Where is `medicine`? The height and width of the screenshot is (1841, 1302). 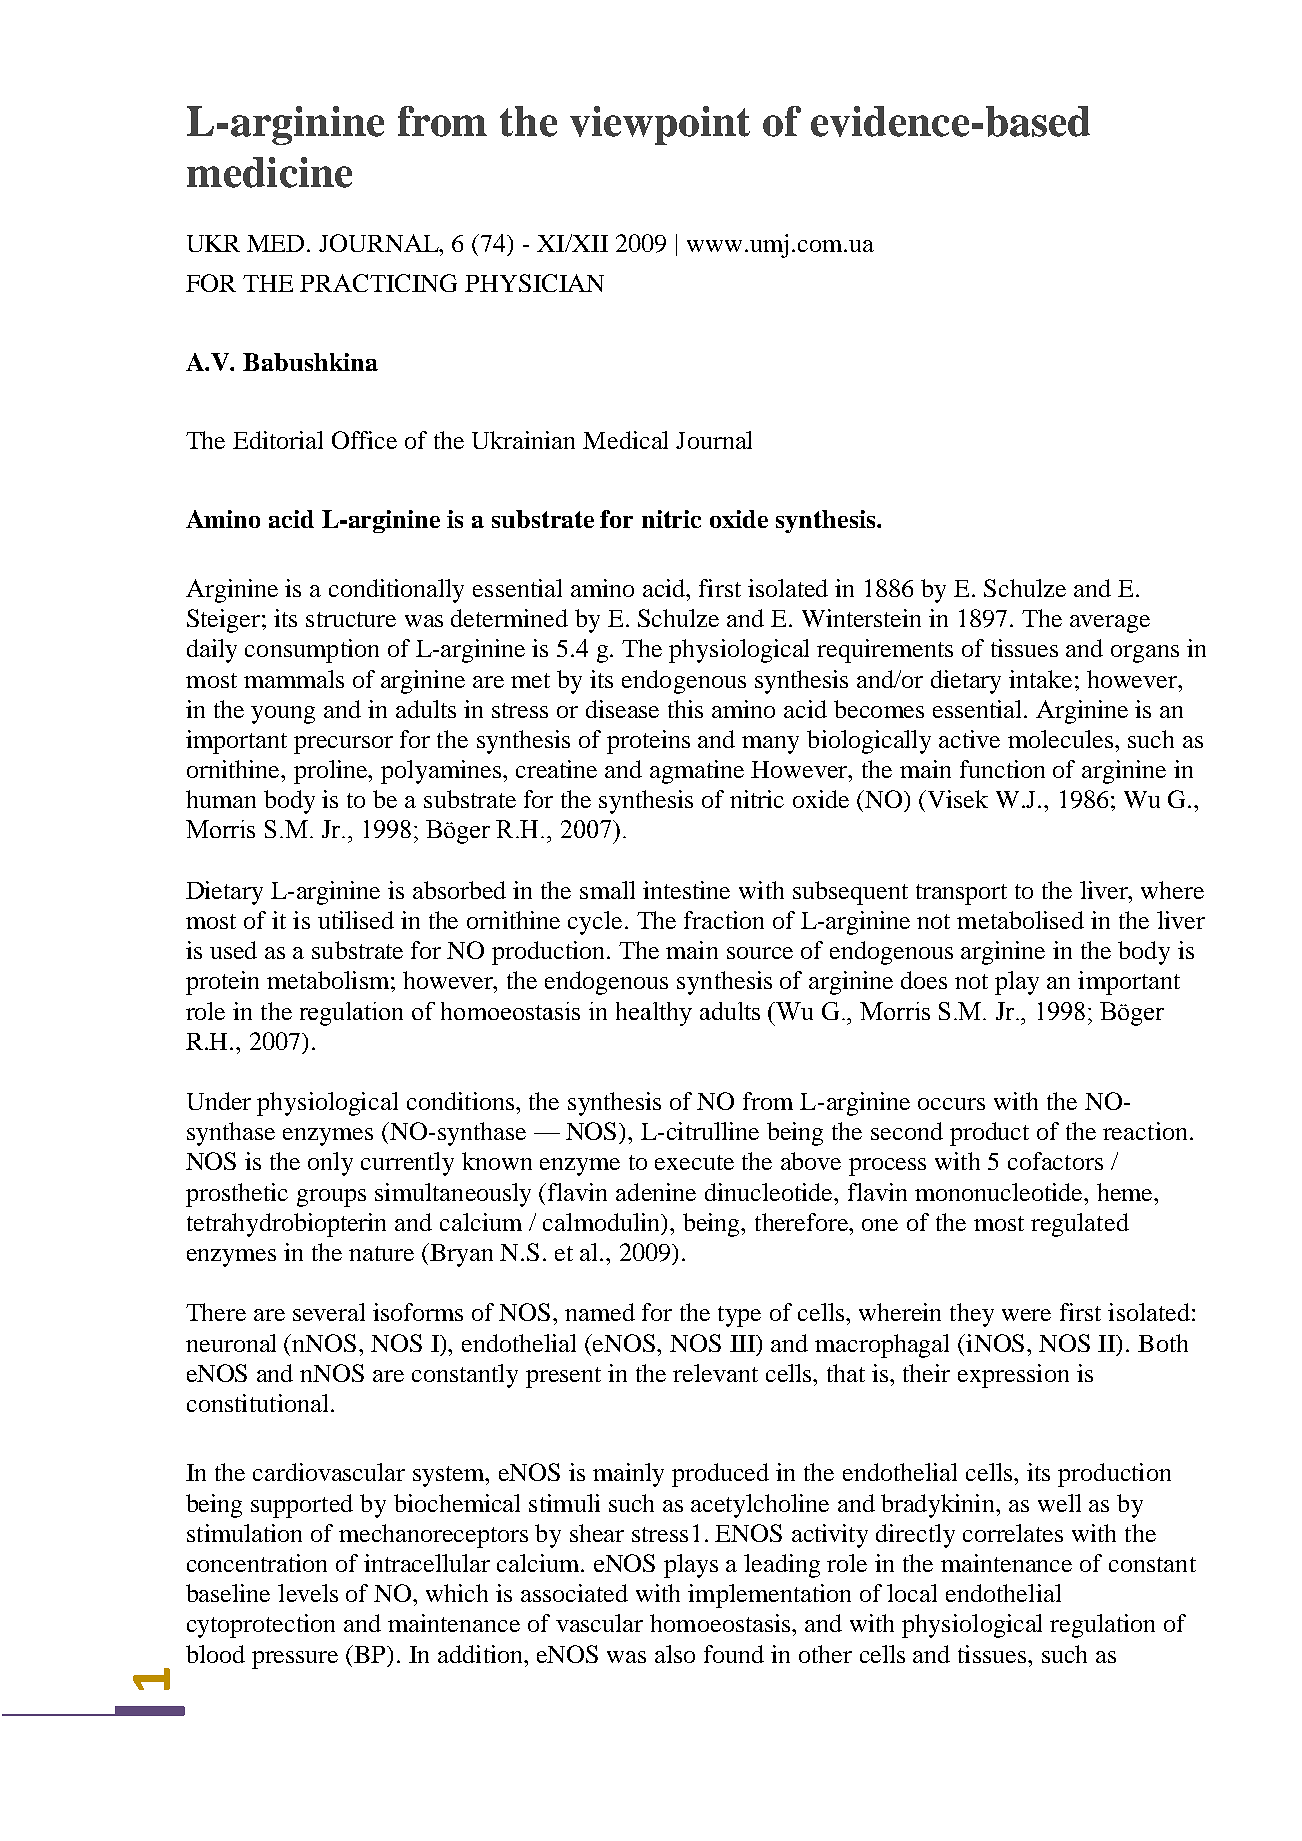 medicine is located at coordinates (269, 172).
